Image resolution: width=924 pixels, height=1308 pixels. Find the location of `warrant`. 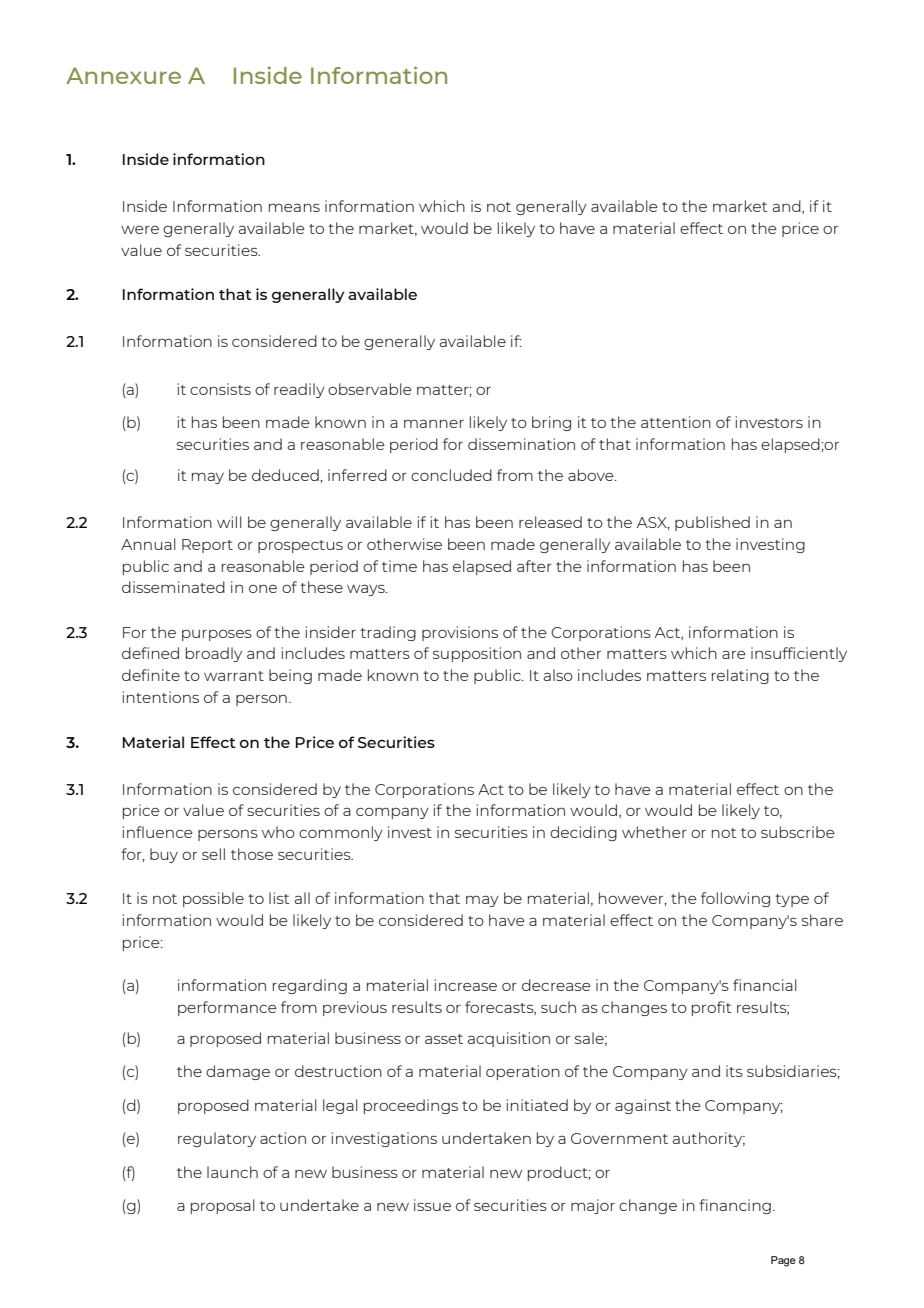

warrant is located at coordinates (234, 676).
